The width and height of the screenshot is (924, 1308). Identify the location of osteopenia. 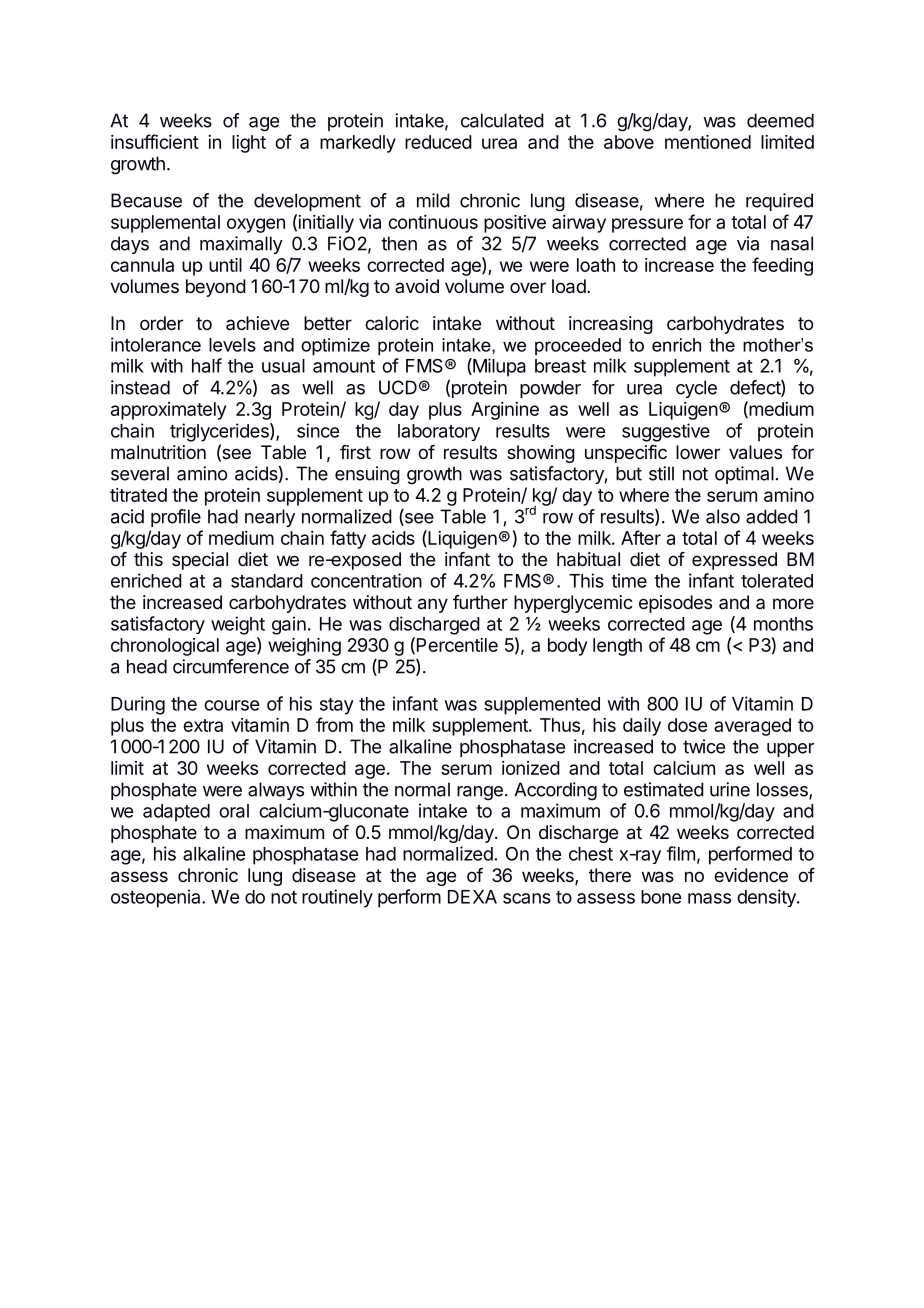
(157, 898).
